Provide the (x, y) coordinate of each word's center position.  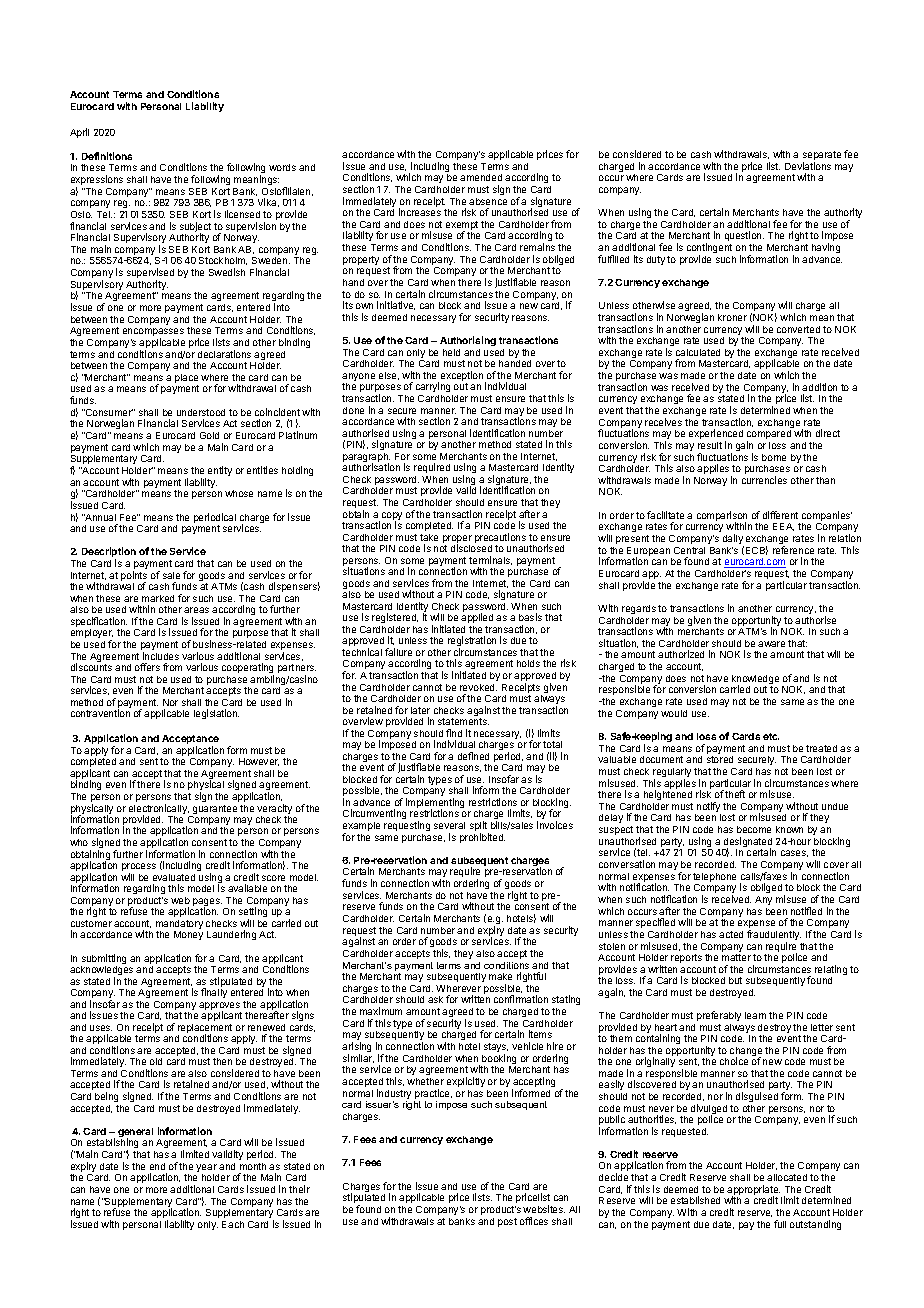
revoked (478, 687)
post (507, 1222)
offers (147, 667)
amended (481, 177)
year (207, 1169)
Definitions (107, 156)
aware (771, 644)
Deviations (808, 166)
